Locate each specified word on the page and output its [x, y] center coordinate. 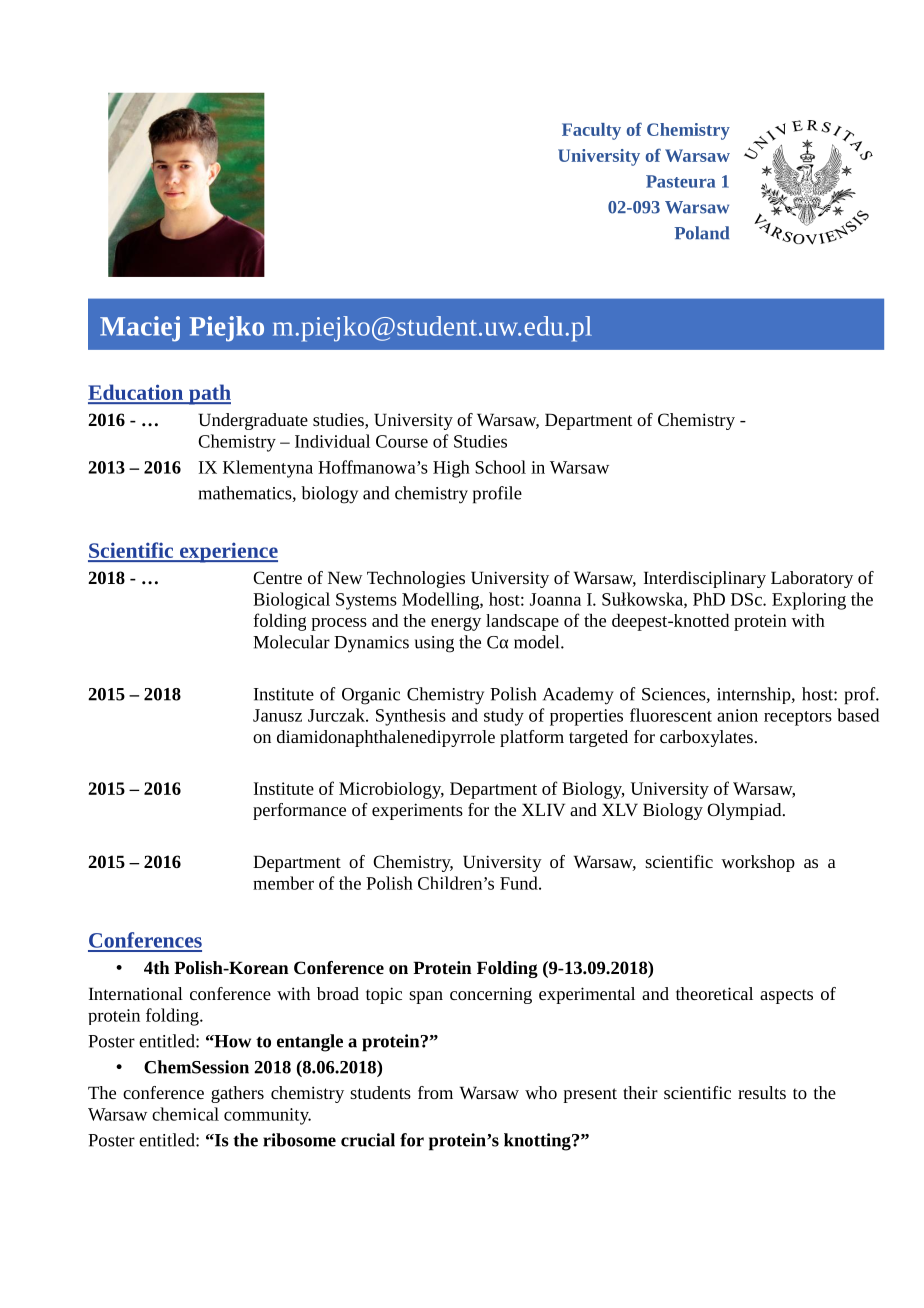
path [209, 394]
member [283, 883]
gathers [237, 1094]
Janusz [277, 715]
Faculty [591, 131]
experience [227, 552]
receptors [798, 718]
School [500, 467]
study [504, 717]
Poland [701, 233]
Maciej [140, 329]
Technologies [416, 579]
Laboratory [812, 579]
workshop [758, 863]
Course [402, 441]
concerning [491, 996]
